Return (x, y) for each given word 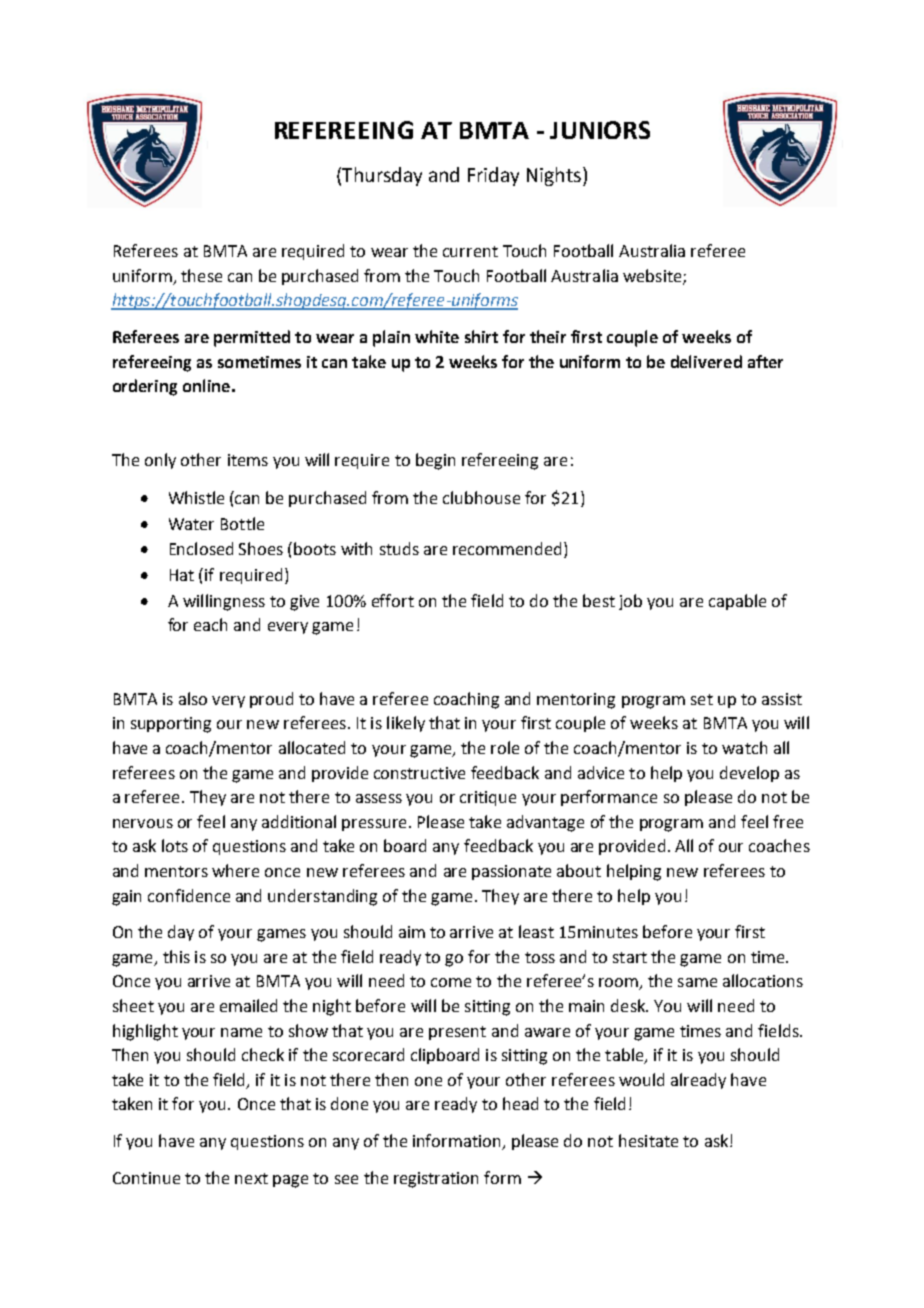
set (702, 699)
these (201, 275)
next (251, 1178)
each (210, 624)
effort (393, 600)
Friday (493, 176)
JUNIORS (600, 130)
